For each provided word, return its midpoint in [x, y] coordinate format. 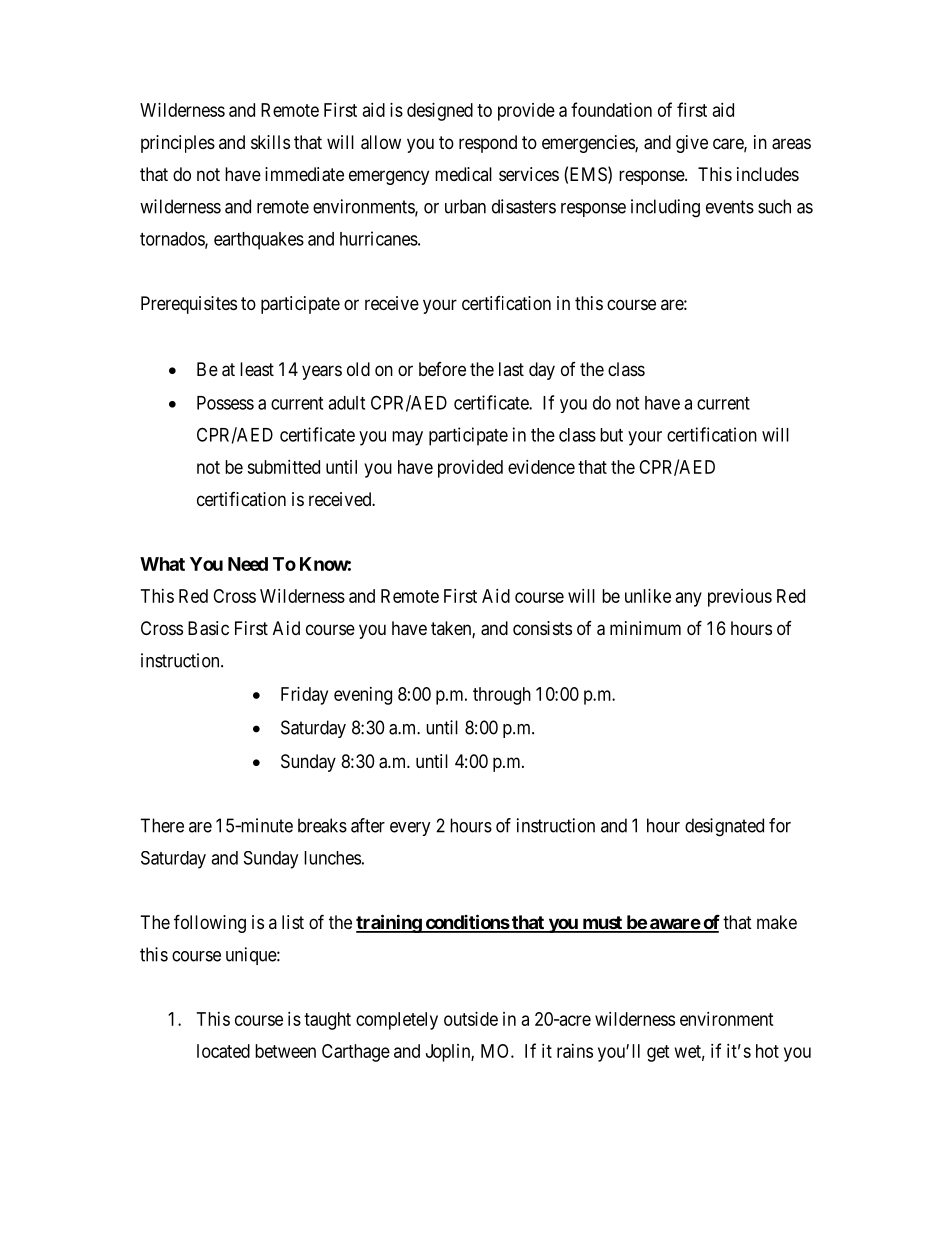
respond [488, 144]
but [611, 435]
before [442, 369]
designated [724, 827]
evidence [541, 467]
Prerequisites [189, 305]
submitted [283, 467]
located [223, 1051]
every [410, 829]
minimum [645, 628]
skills [270, 142]
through [502, 696]
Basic [208, 628]
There [162, 825]
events [730, 207]
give [692, 144]
